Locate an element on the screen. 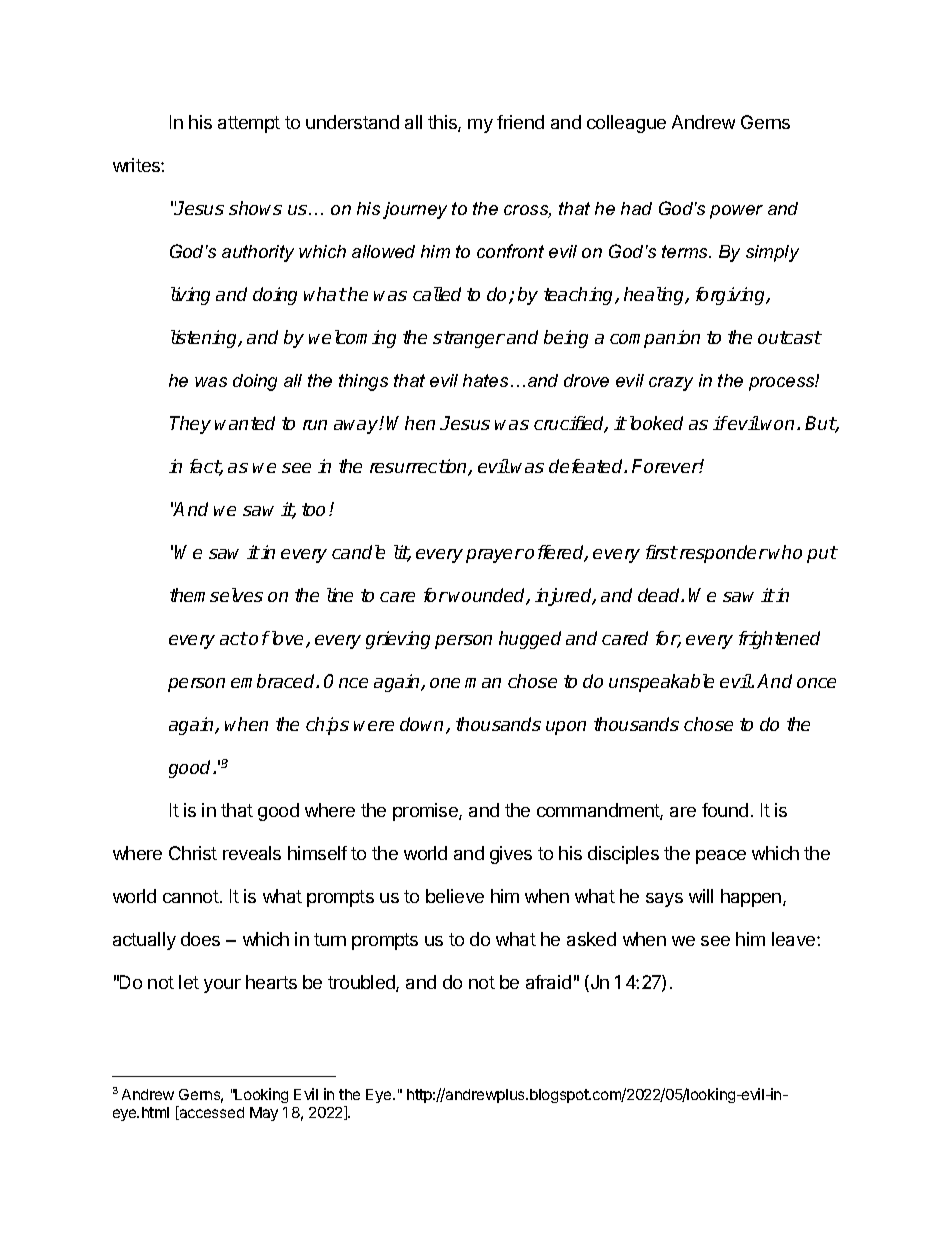  May is located at coordinates (264, 1114).
